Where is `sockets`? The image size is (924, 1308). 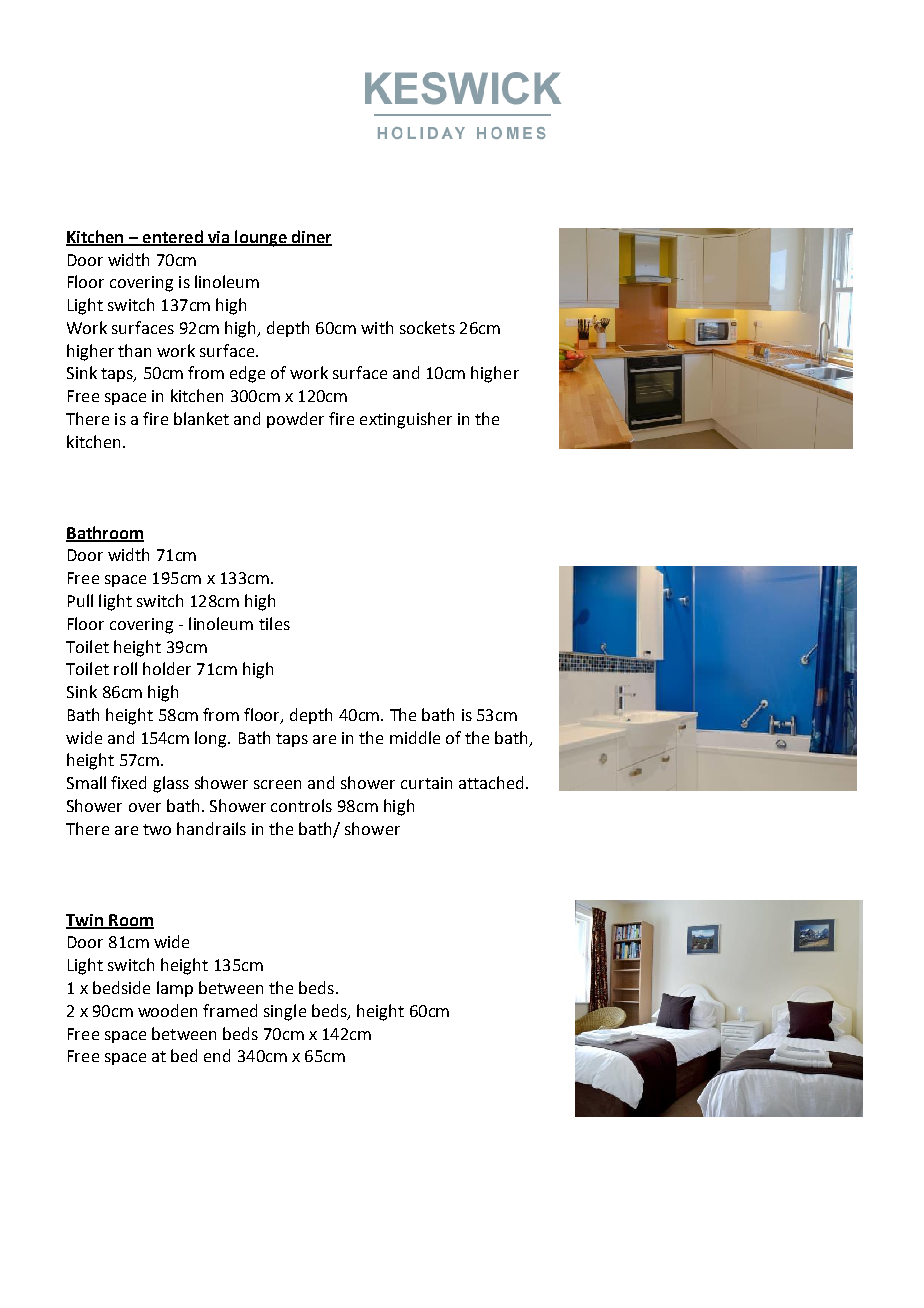 sockets is located at coordinates (427, 327).
